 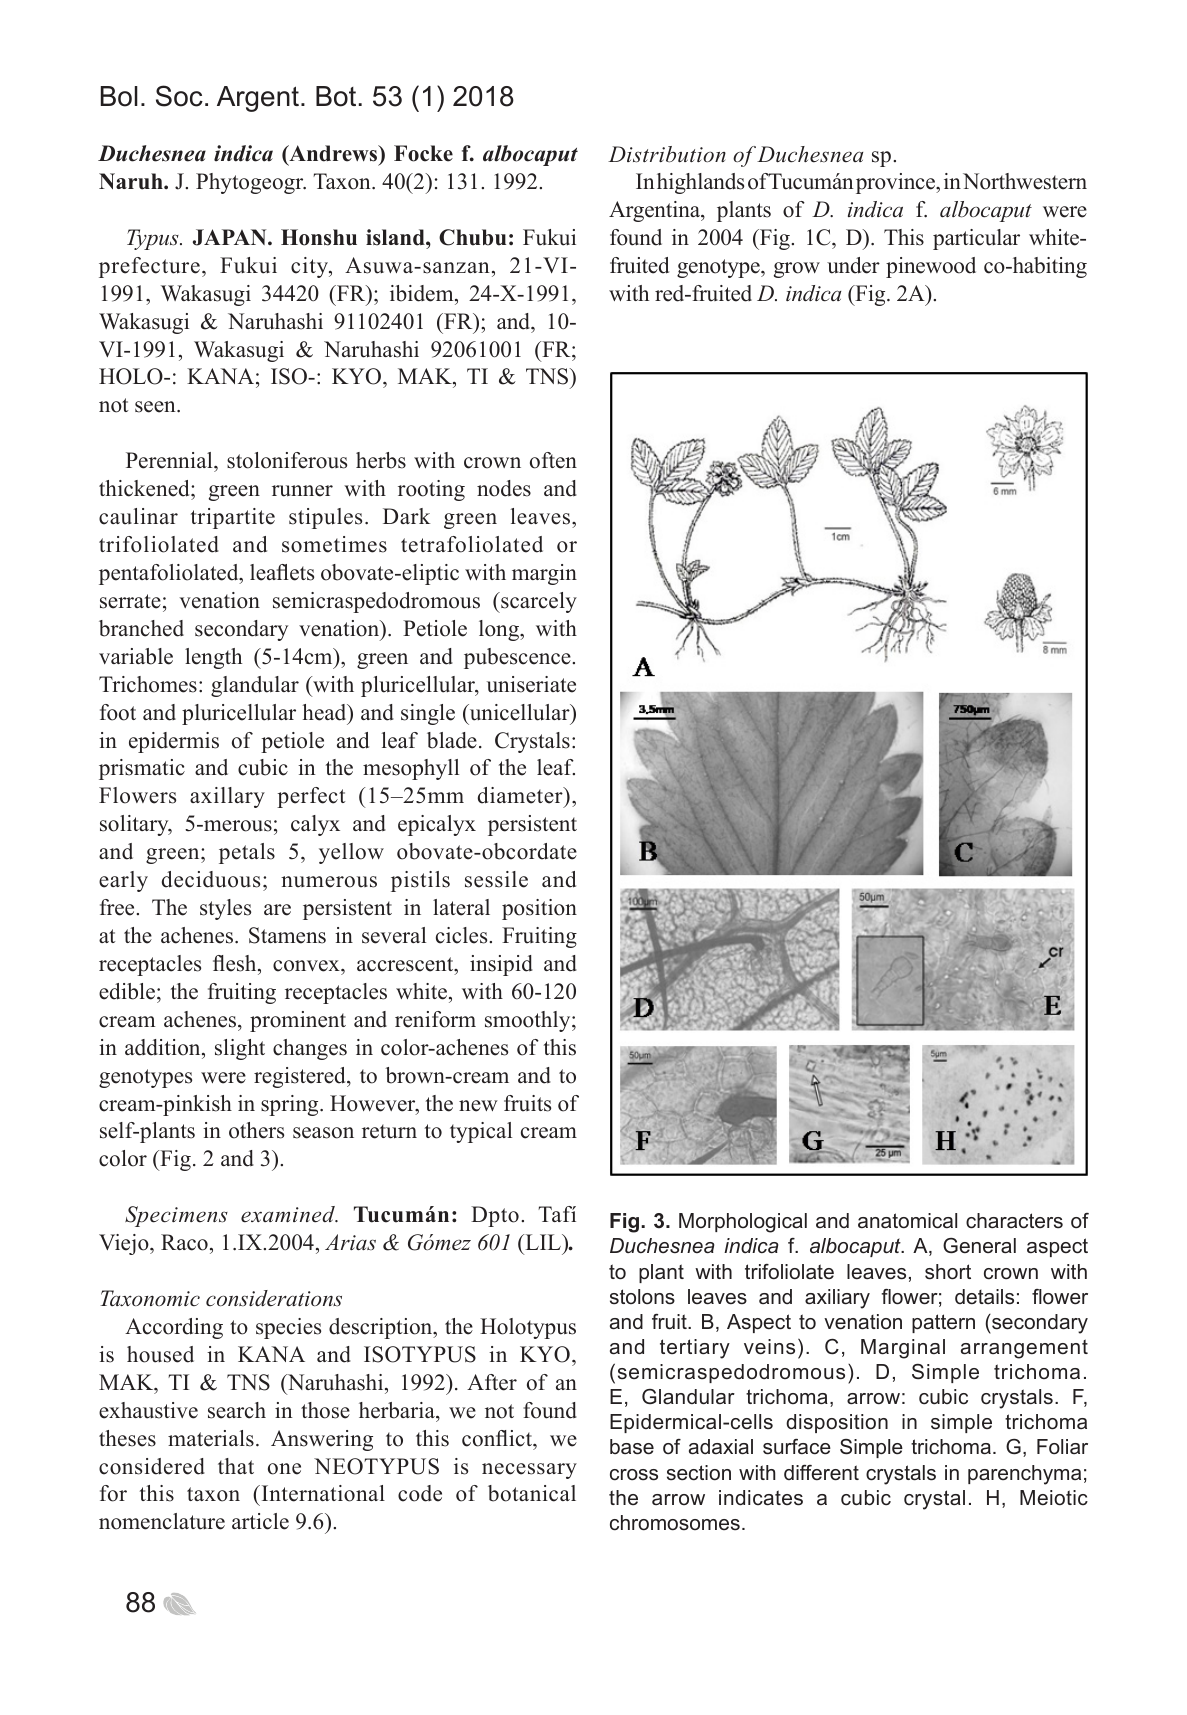 I want to click on Distribution, so click(x=667, y=154).
